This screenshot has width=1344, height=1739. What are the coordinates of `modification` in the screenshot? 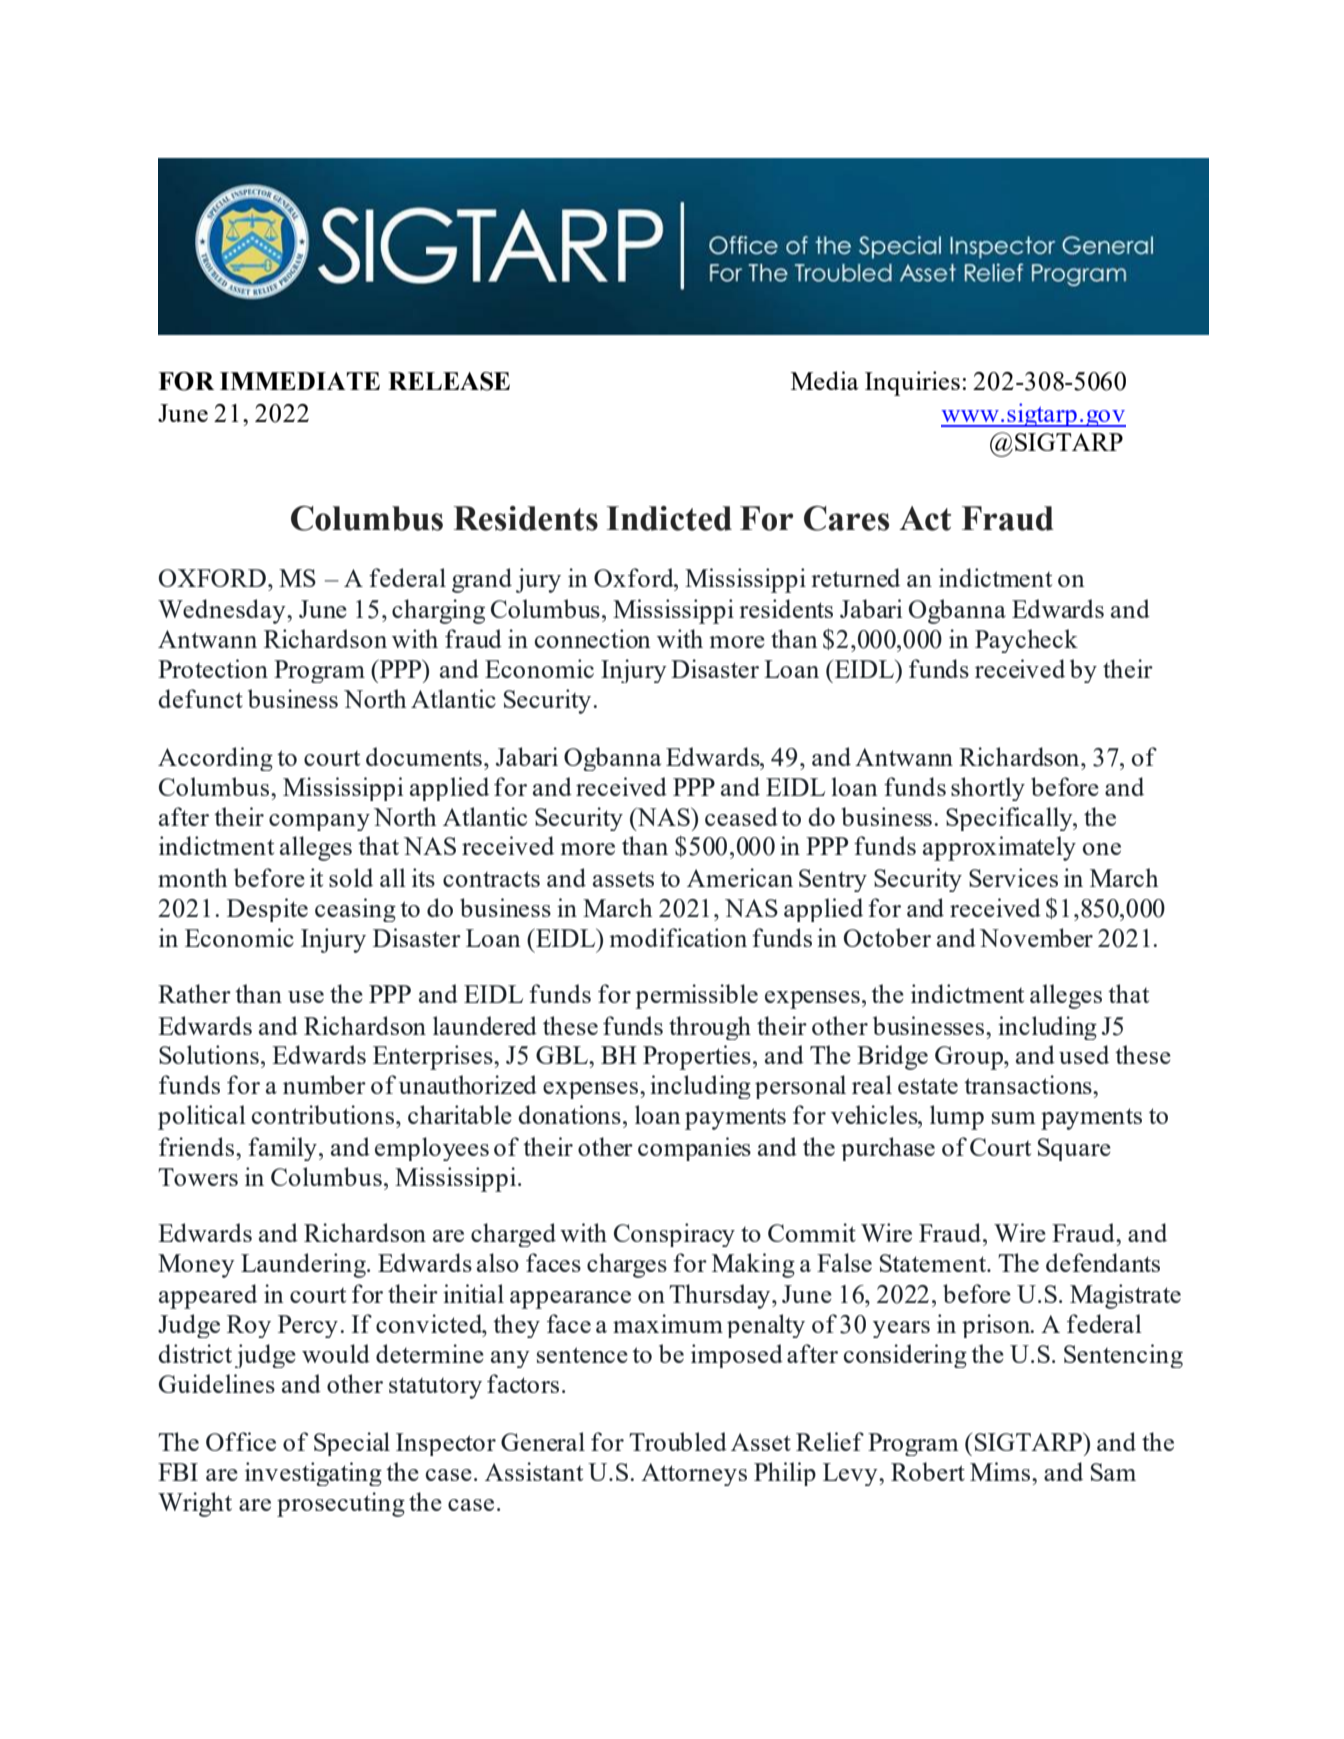 It's located at (678, 937).
